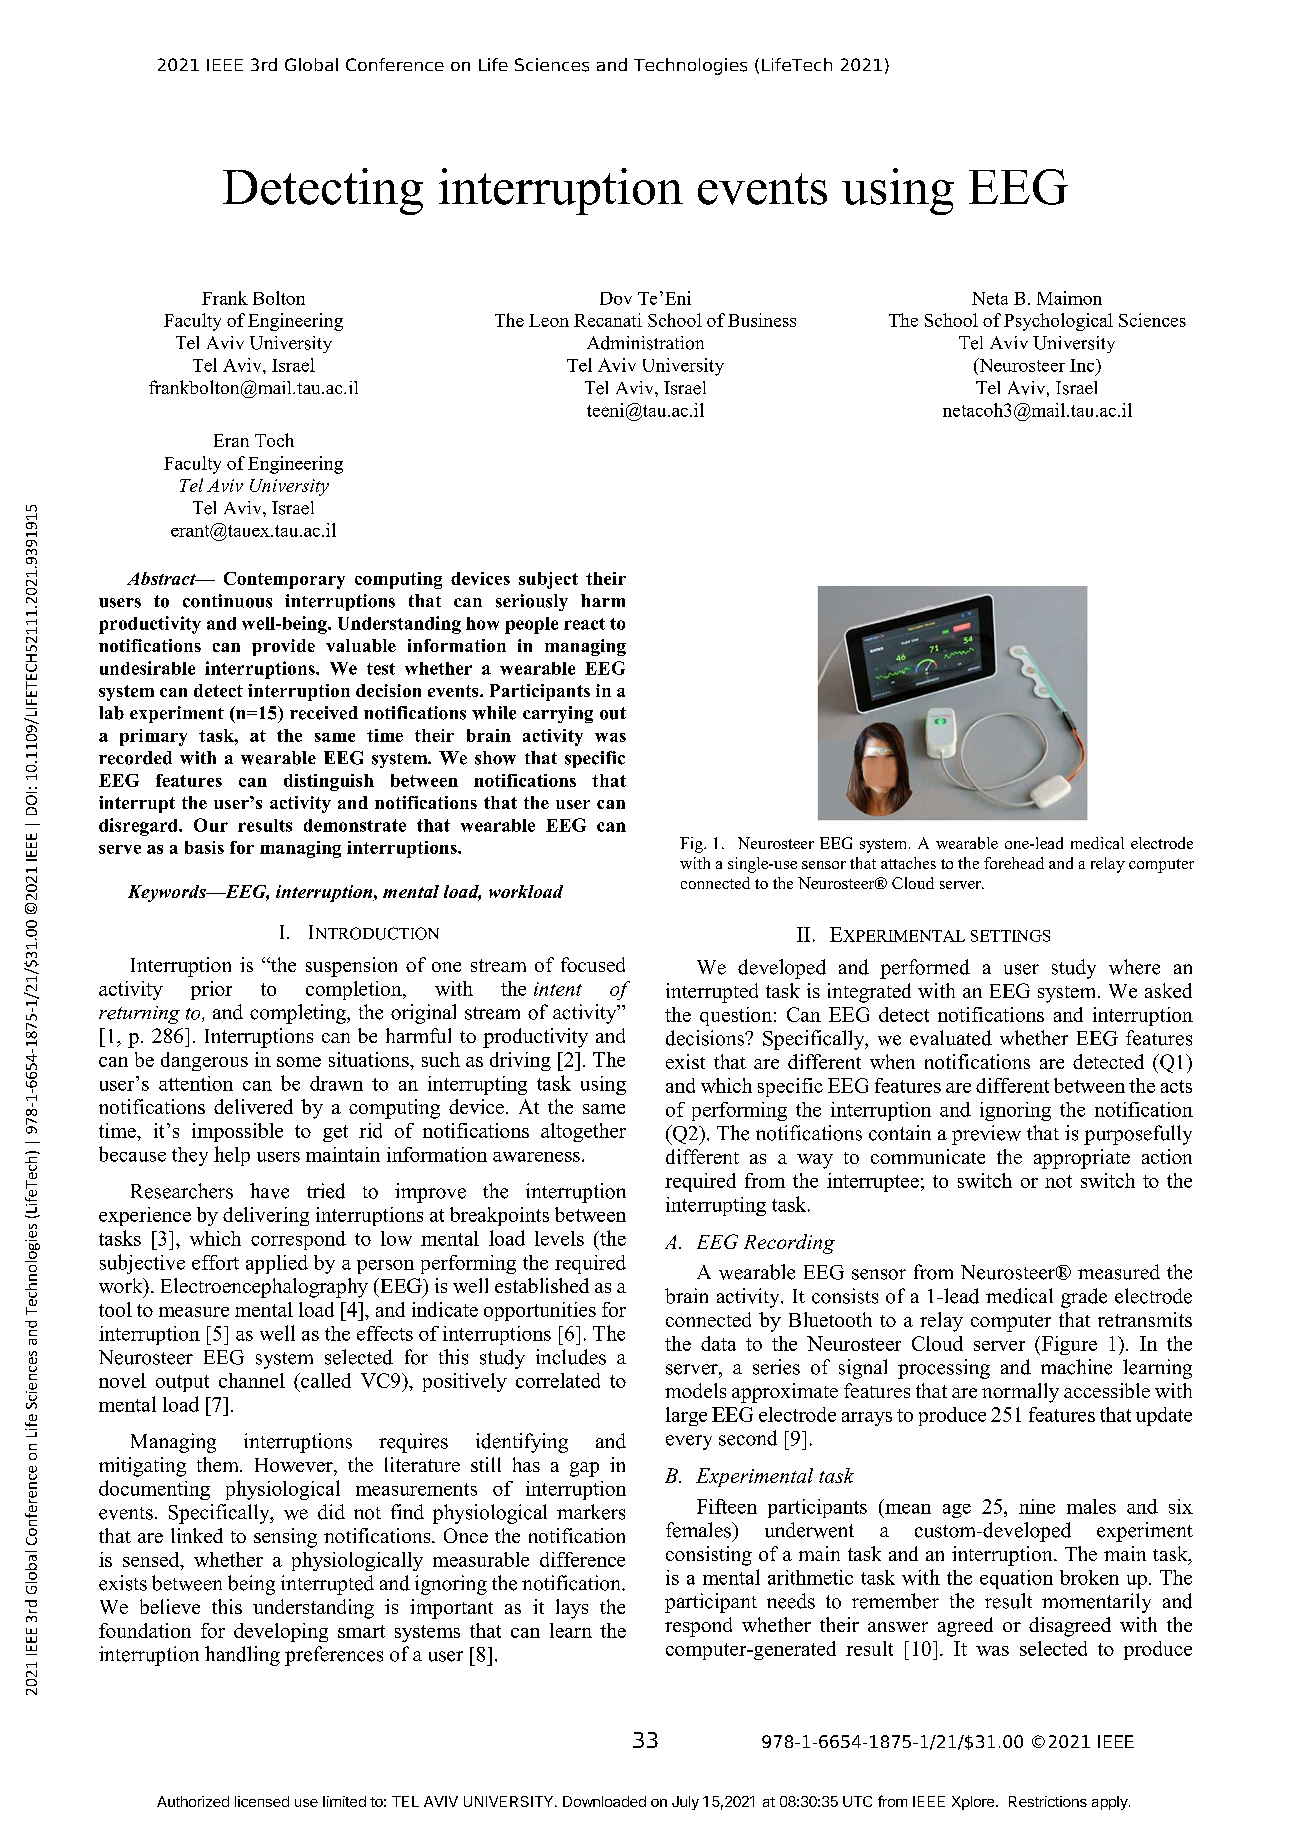 The width and height of the screenshot is (1291, 1826). What do you see at coordinates (264, 1288) in the screenshot?
I see `Electroencephalography` at bounding box center [264, 1288].
